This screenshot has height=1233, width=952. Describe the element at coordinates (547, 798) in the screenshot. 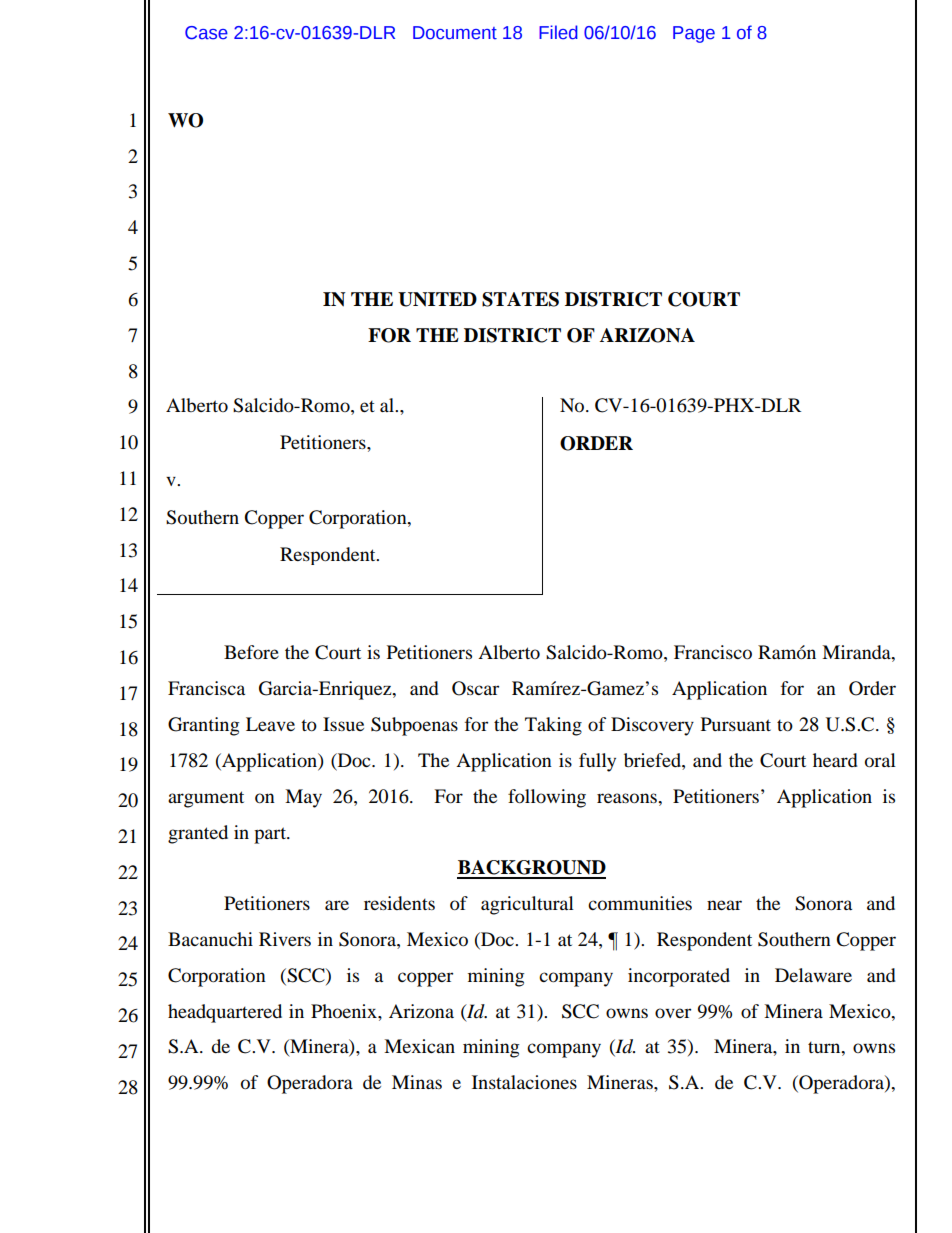

I see `following` at that location.
